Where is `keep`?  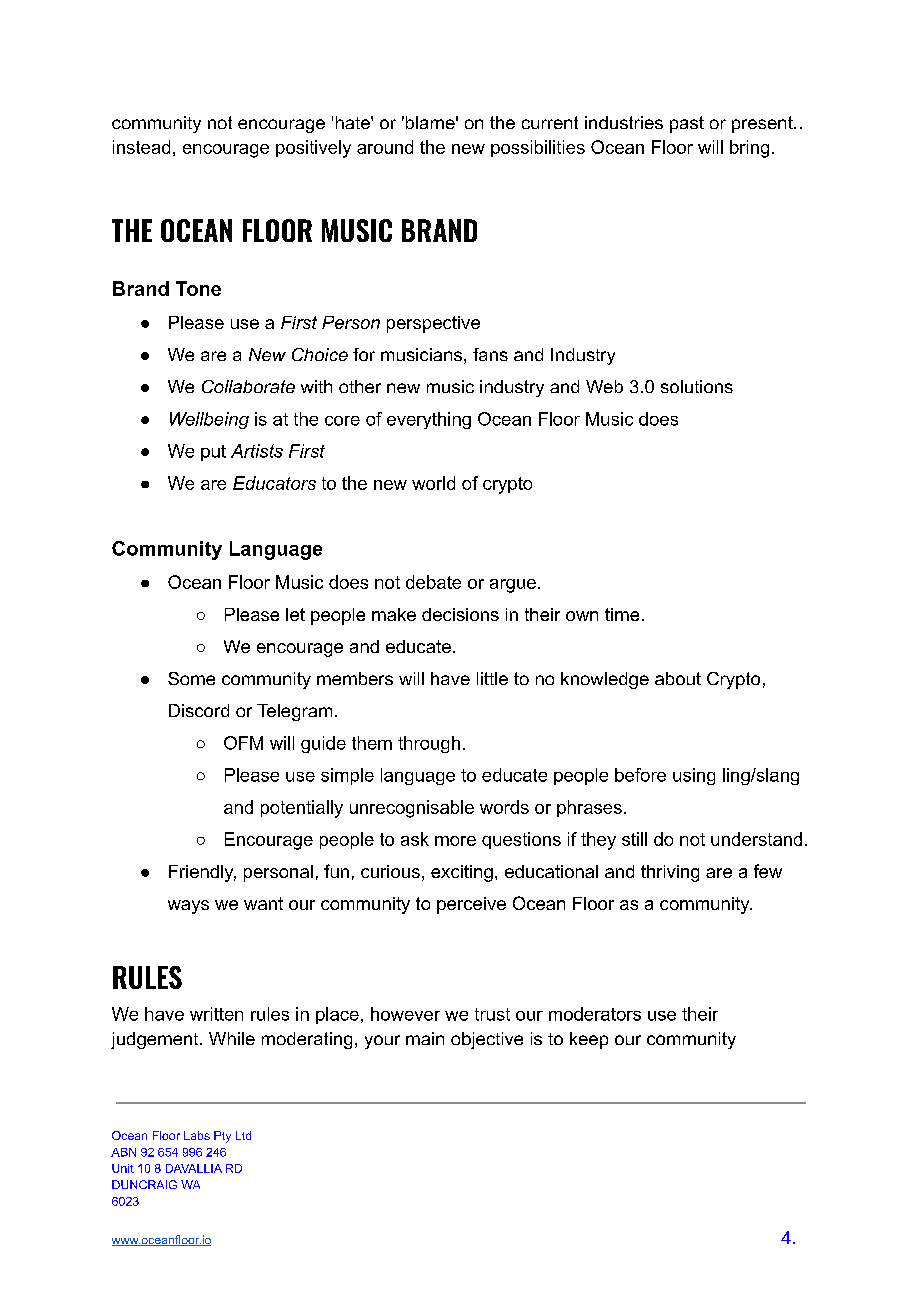 keep is located at coordinates (589, 1040).
